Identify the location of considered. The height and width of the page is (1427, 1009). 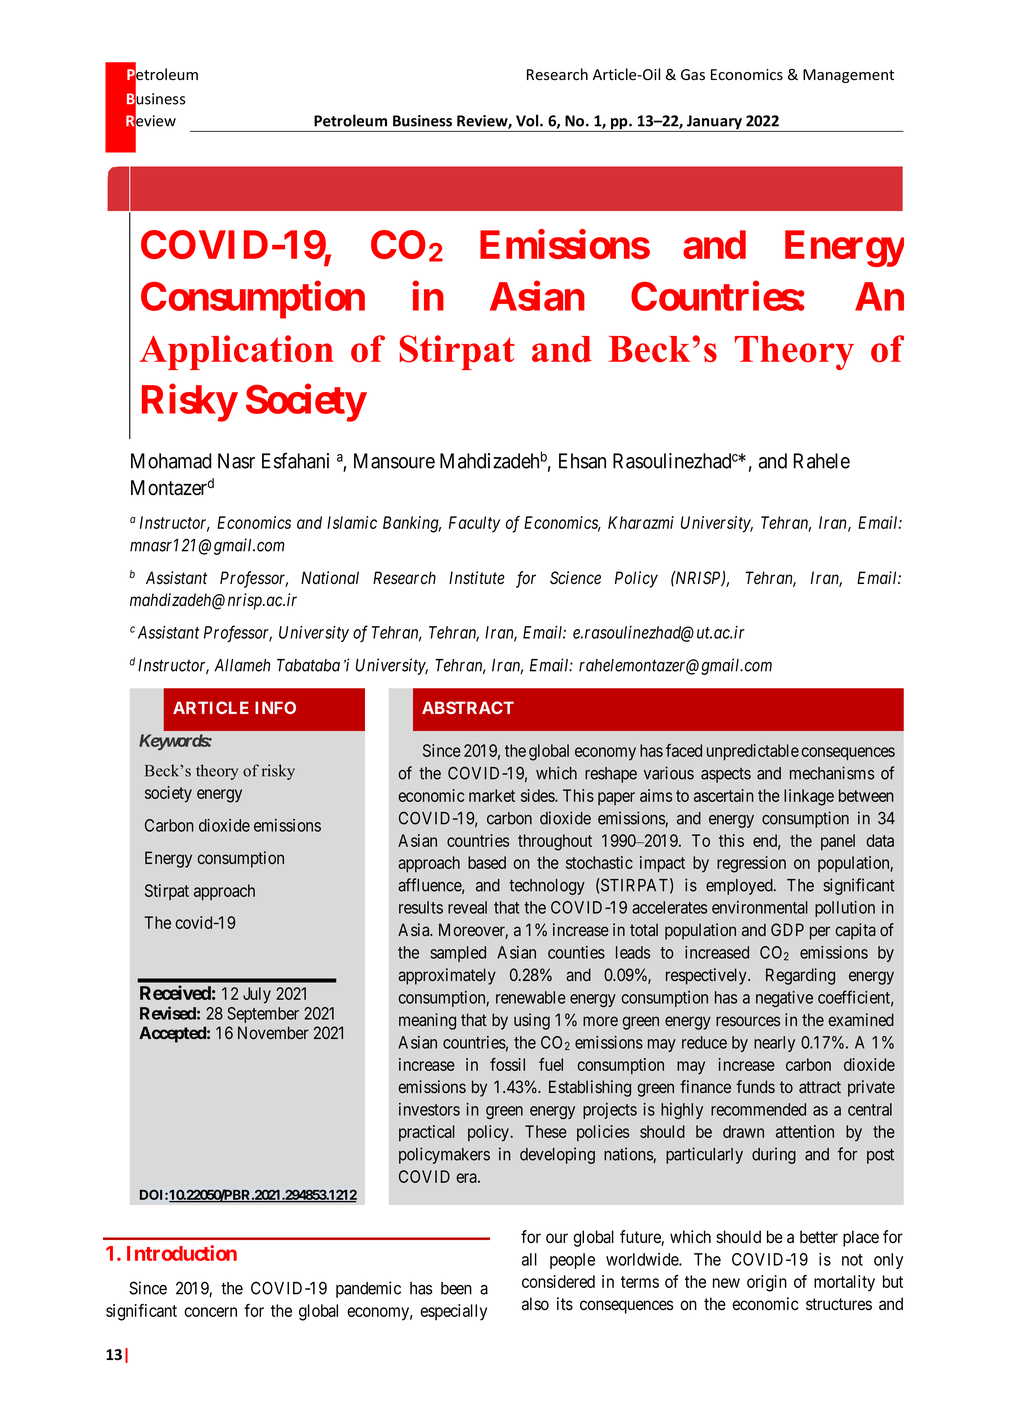
(558, 1281).
